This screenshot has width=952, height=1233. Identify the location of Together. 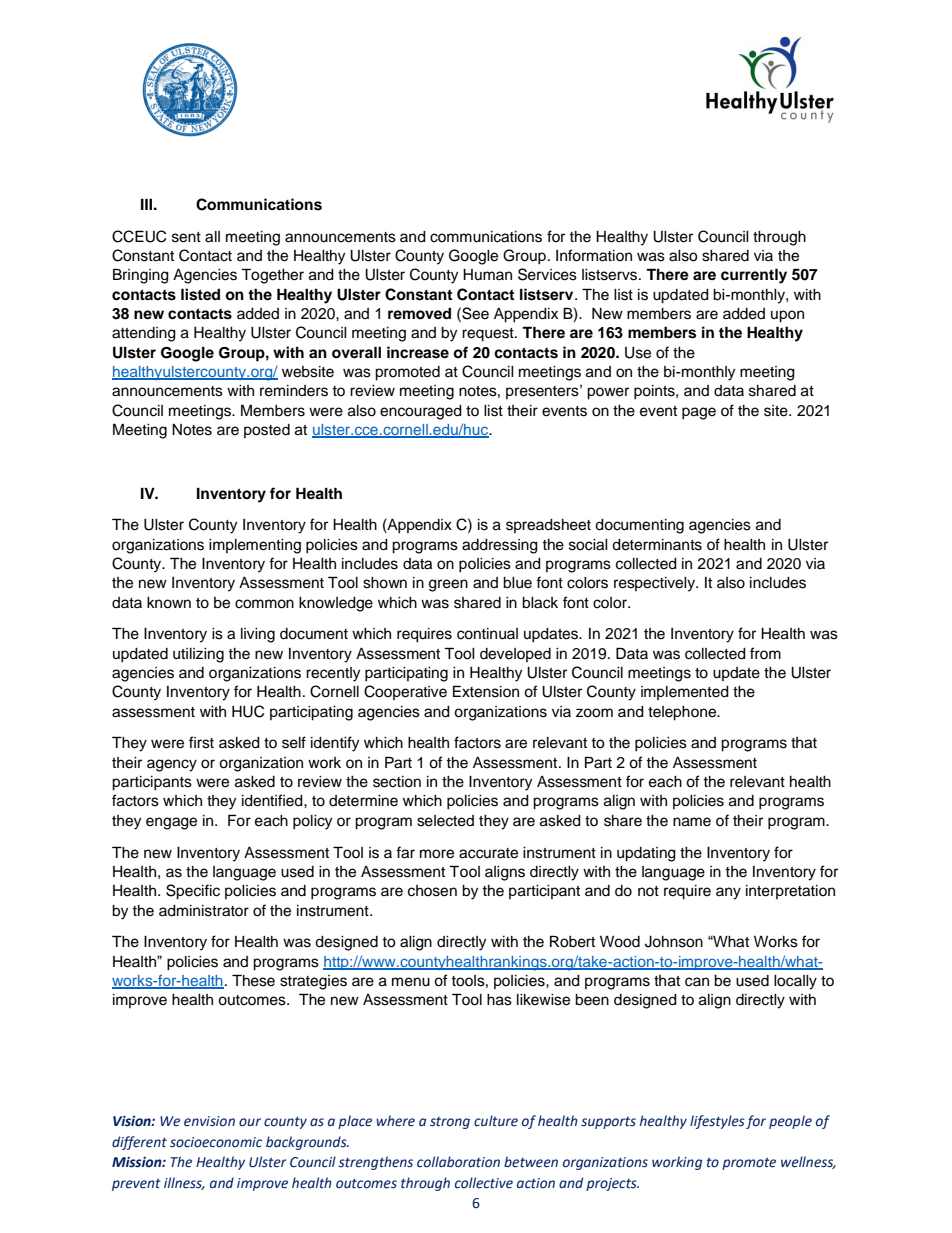
(272, 276).
